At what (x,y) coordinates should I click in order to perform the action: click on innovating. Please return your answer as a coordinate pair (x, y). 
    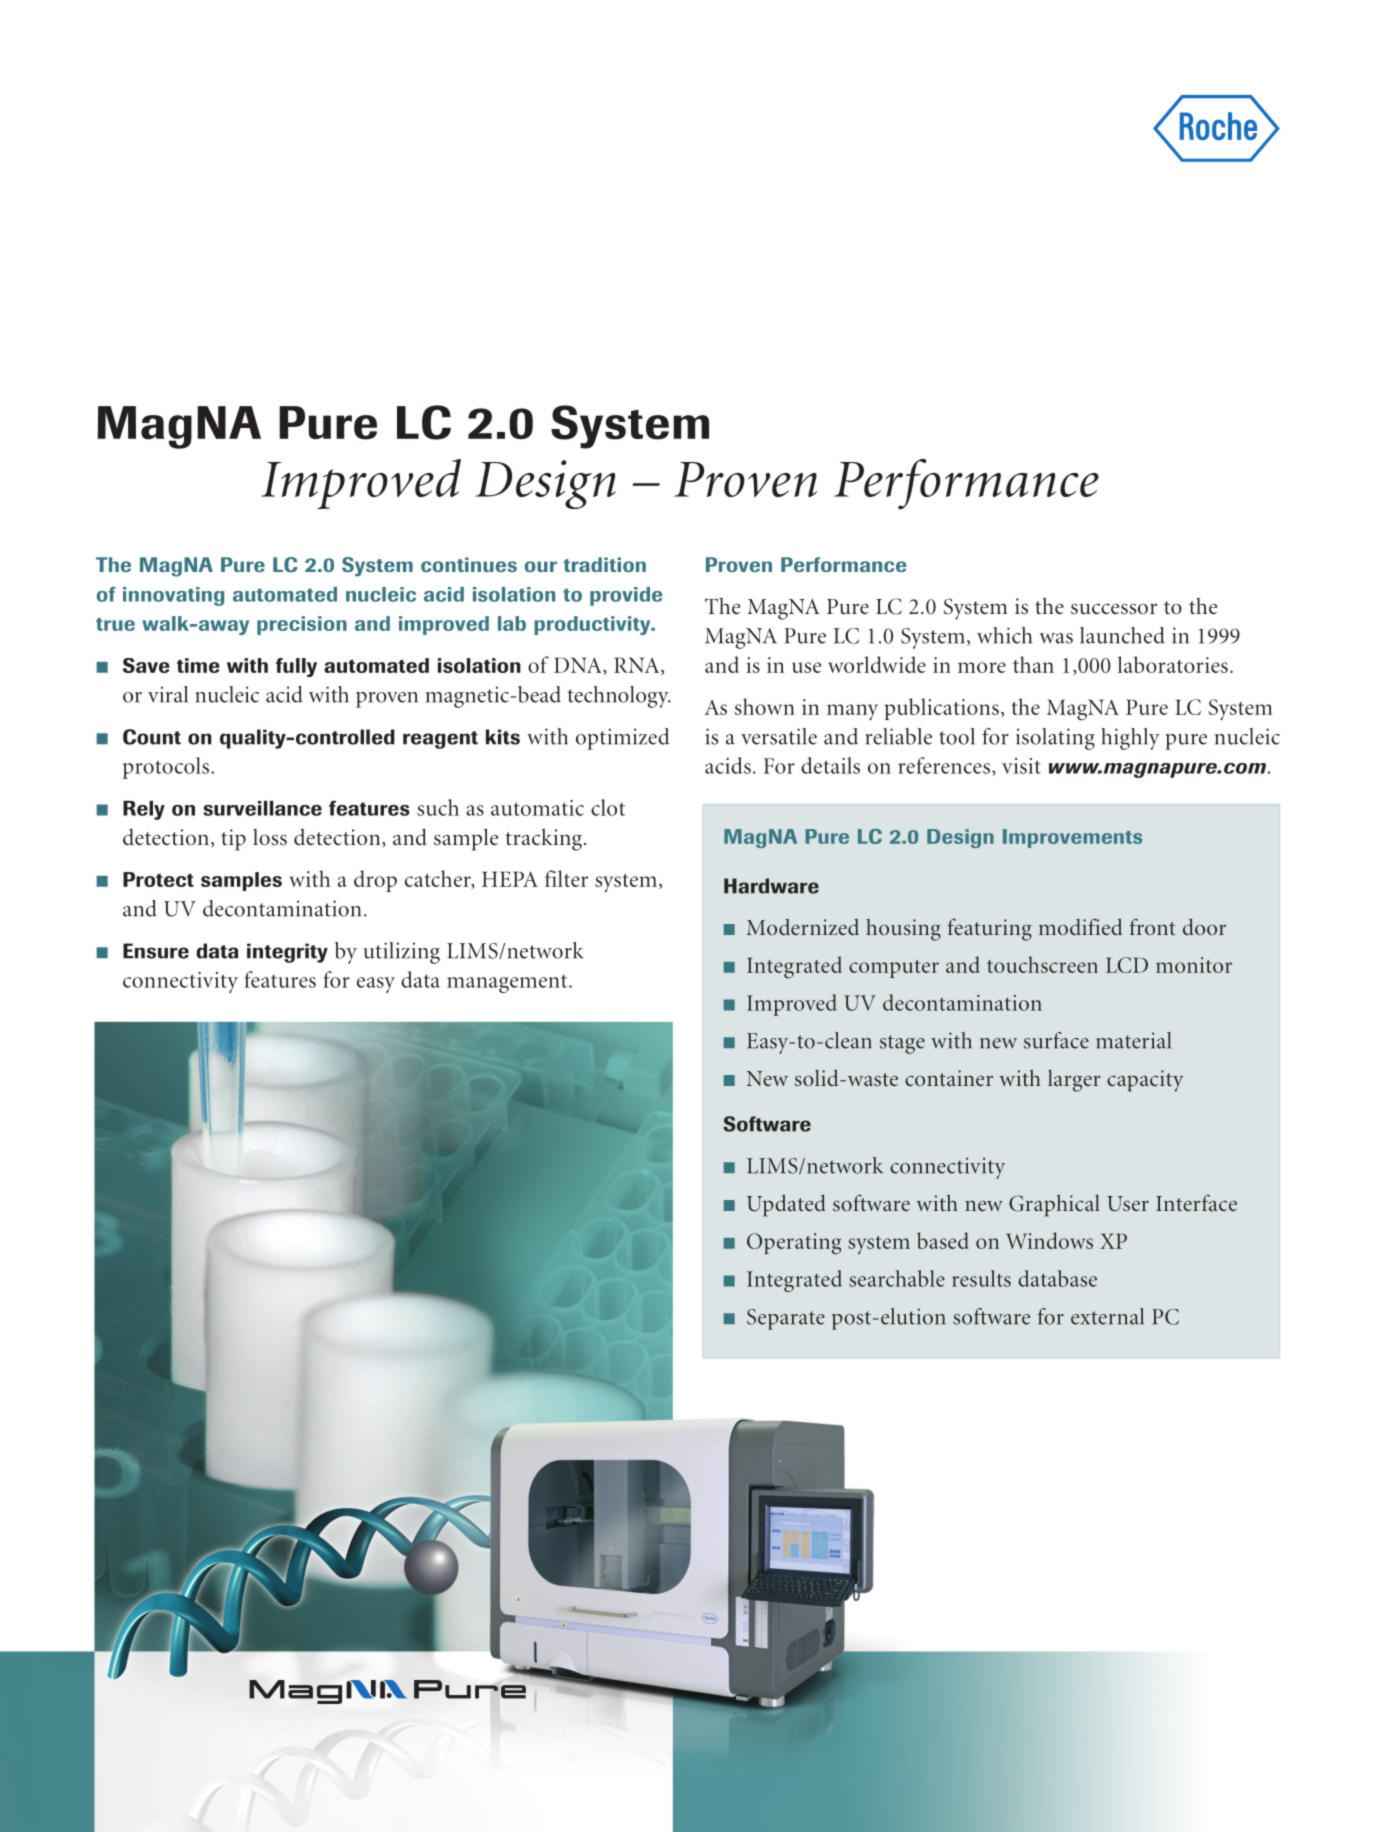
    Looking at the image, I should click on (173, 596).
